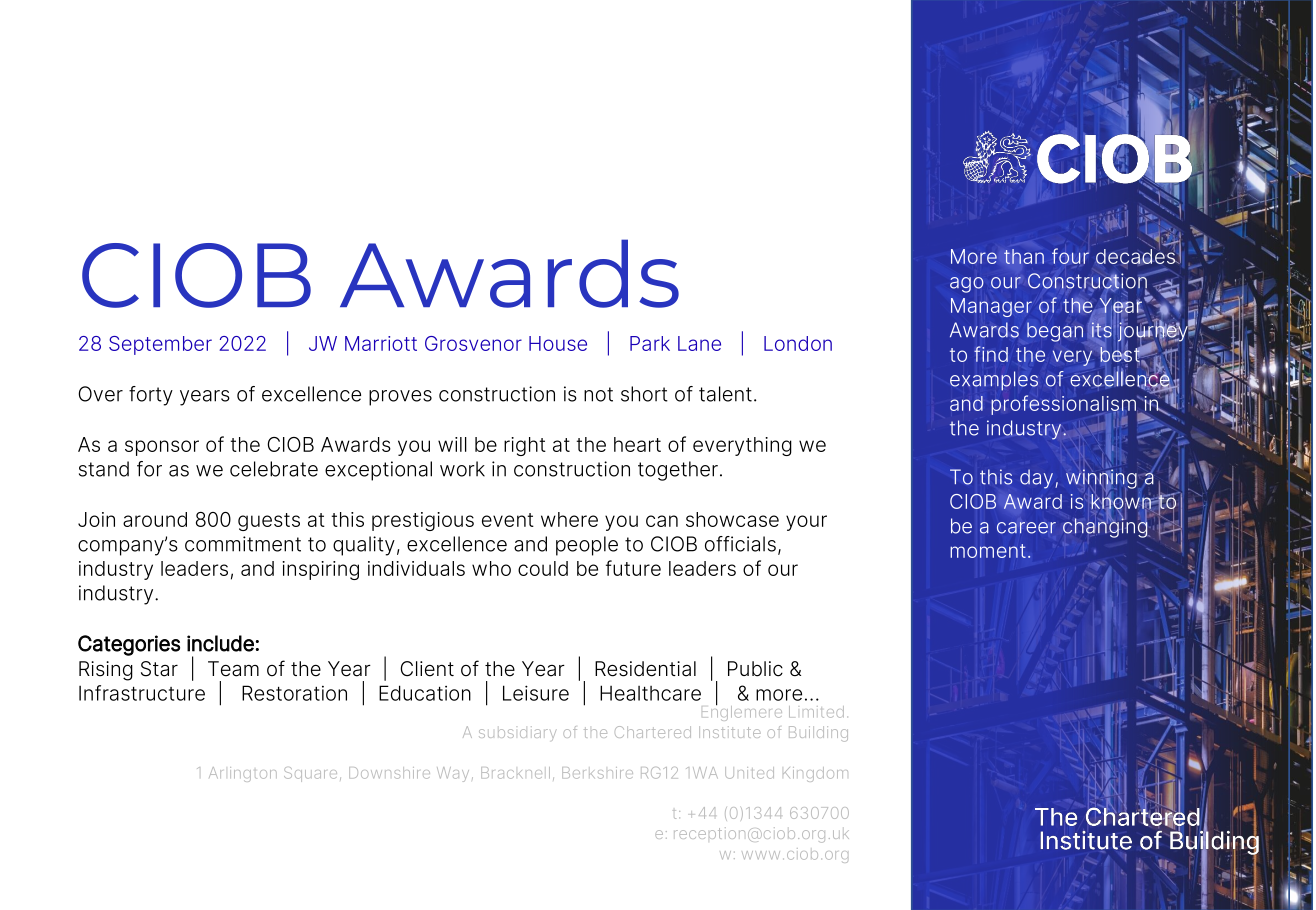 The width and height of the page is (1316, 910). What do you see at coordinates (1024, 256) in the page?
I see `than` at bounding box center [1024, 256].
